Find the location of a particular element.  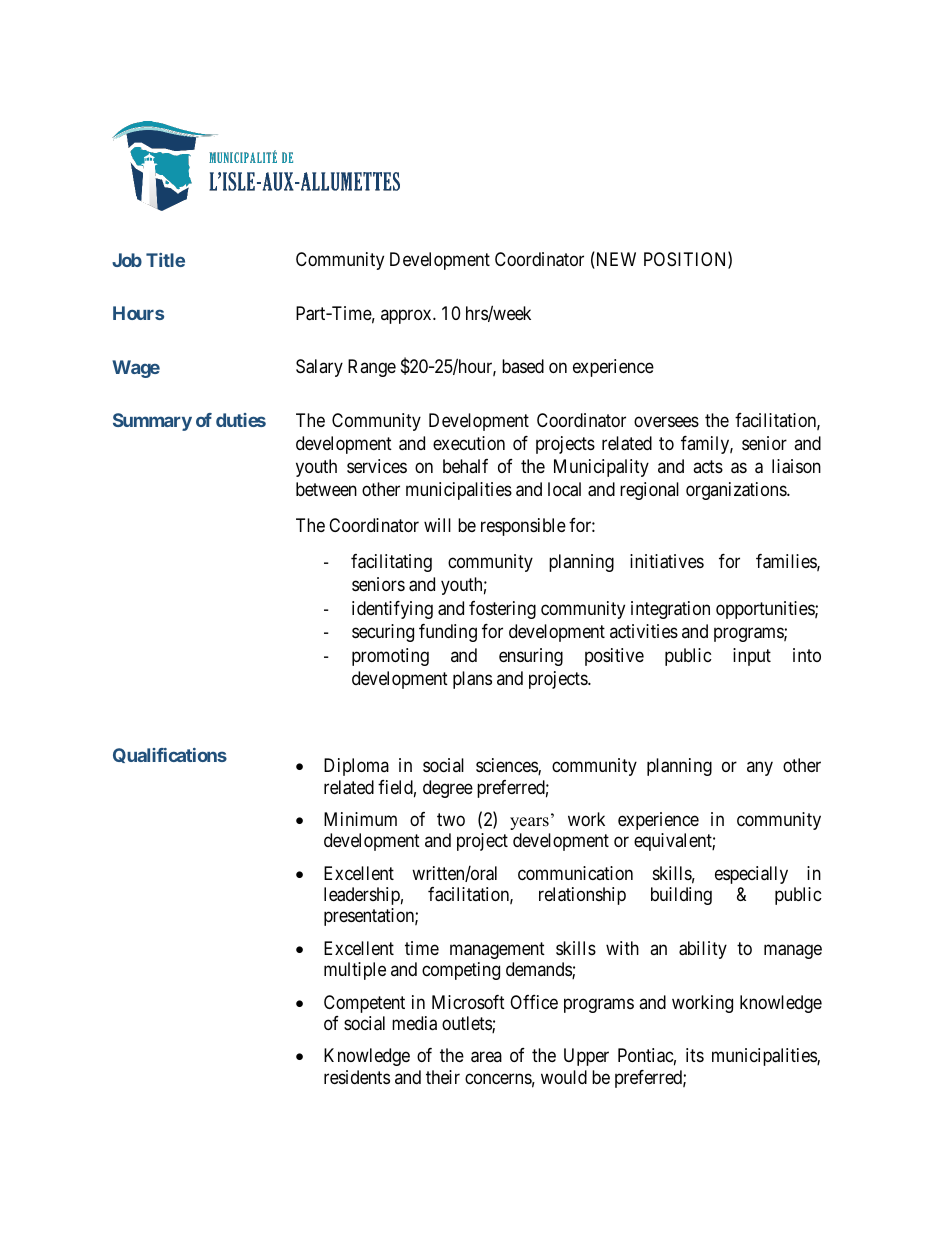

Diploma is located at coordinates (356, 767).
